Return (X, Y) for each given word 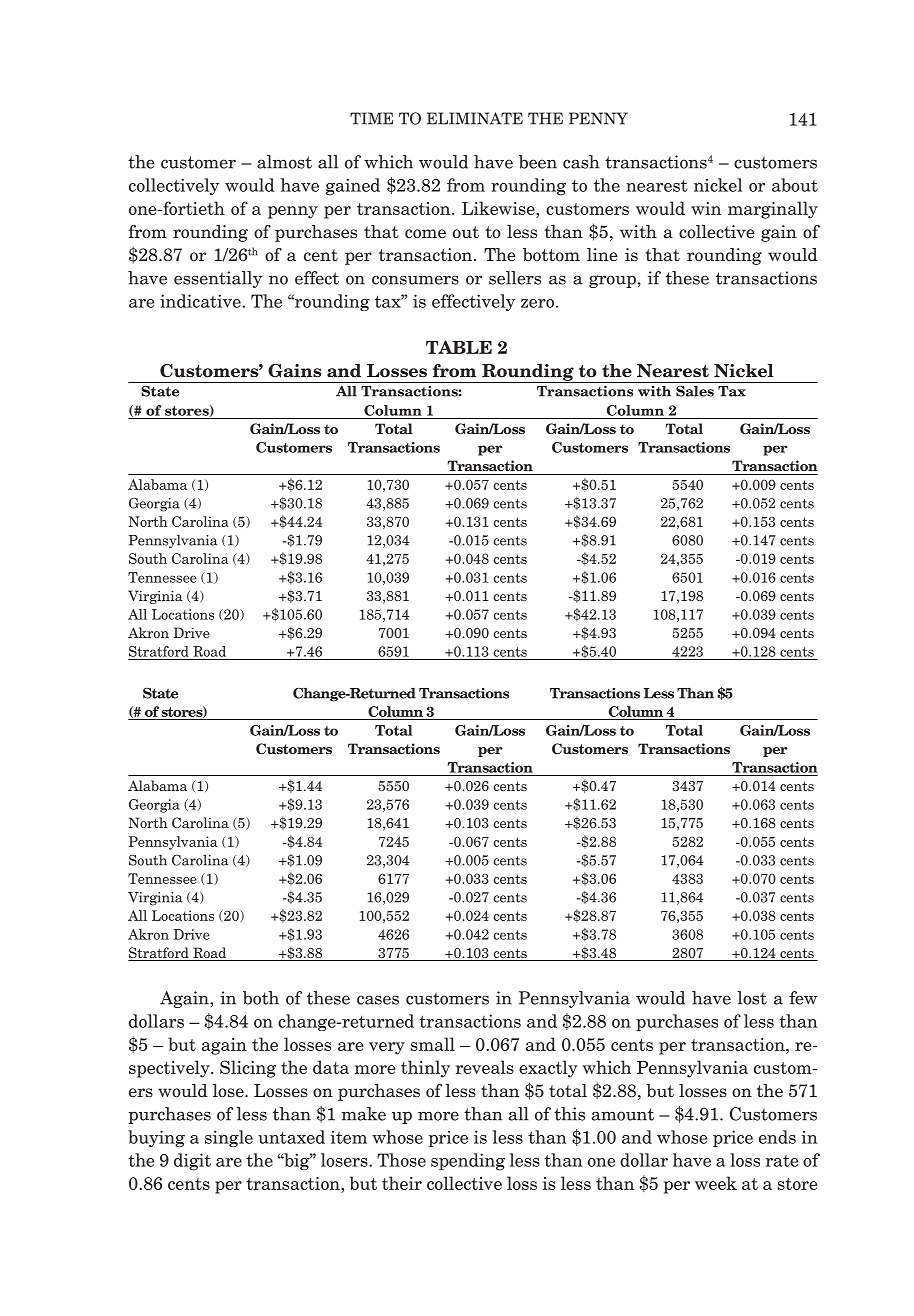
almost (284, 162)
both (261, 998)
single (229, 1138)
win (706, 208)
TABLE (459, 347)
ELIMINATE (475, 118)
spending (468, 1162)
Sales (695, 391)
